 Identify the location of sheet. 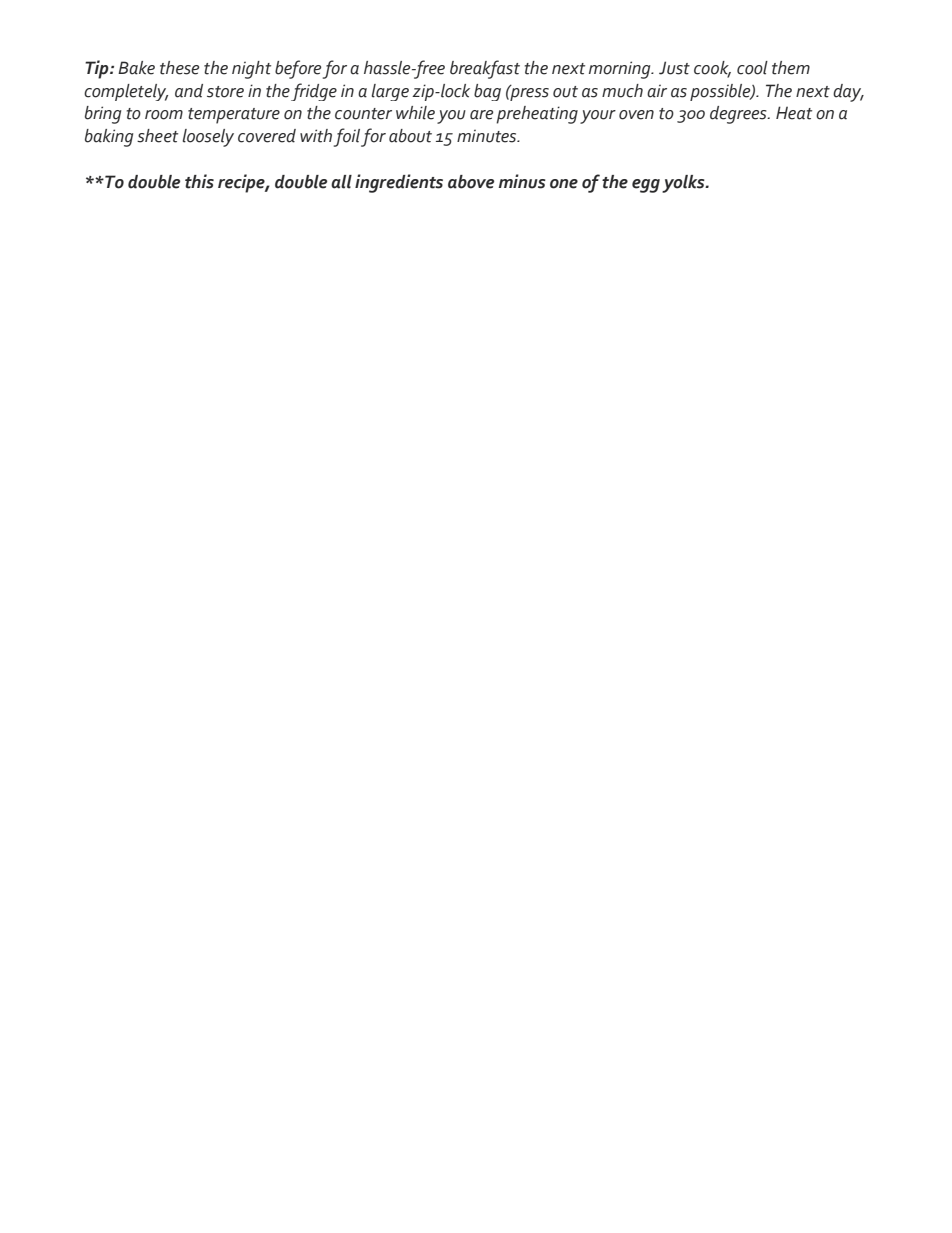
(157, 136).
